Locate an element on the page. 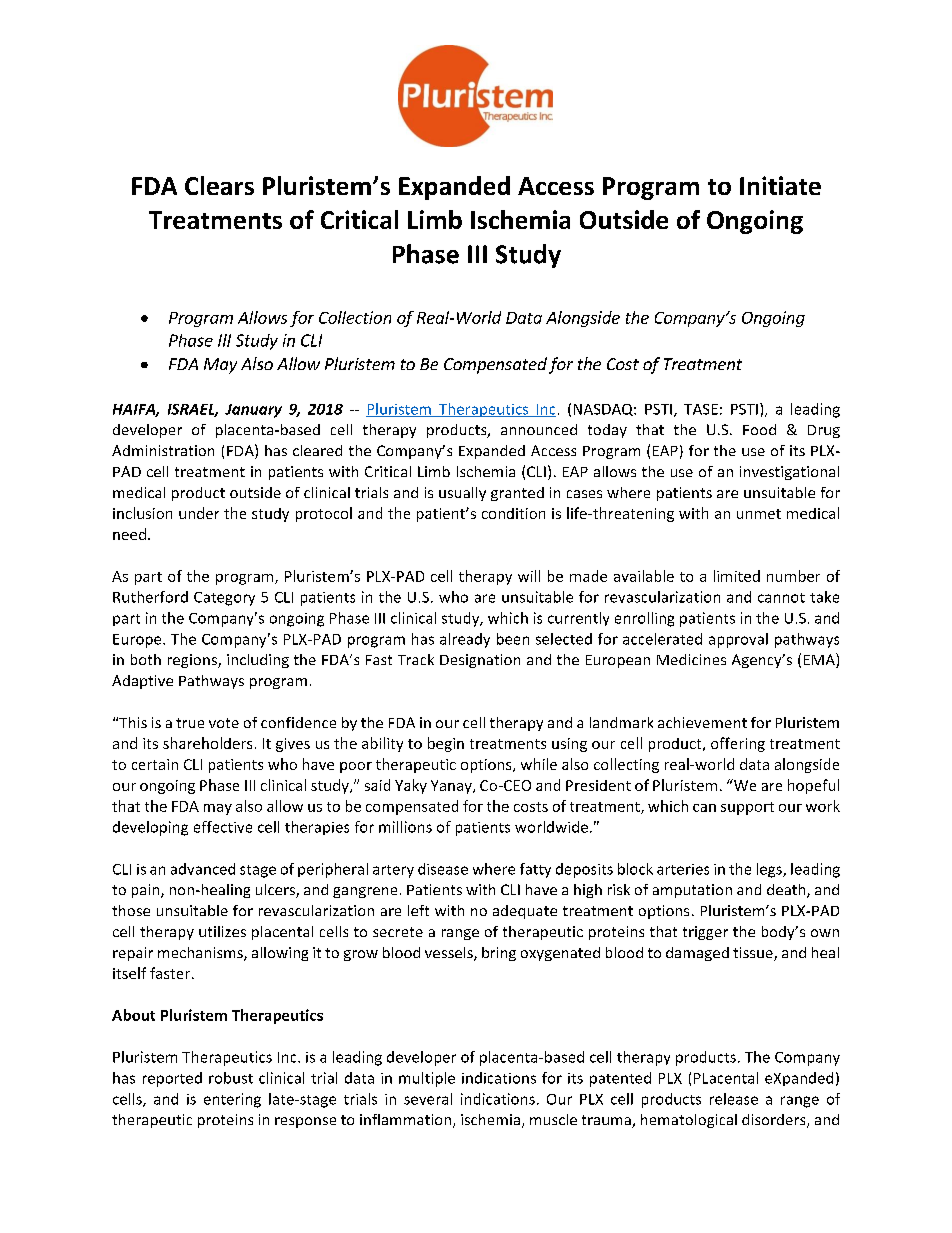  announced is located at coordinates (539, 429).
